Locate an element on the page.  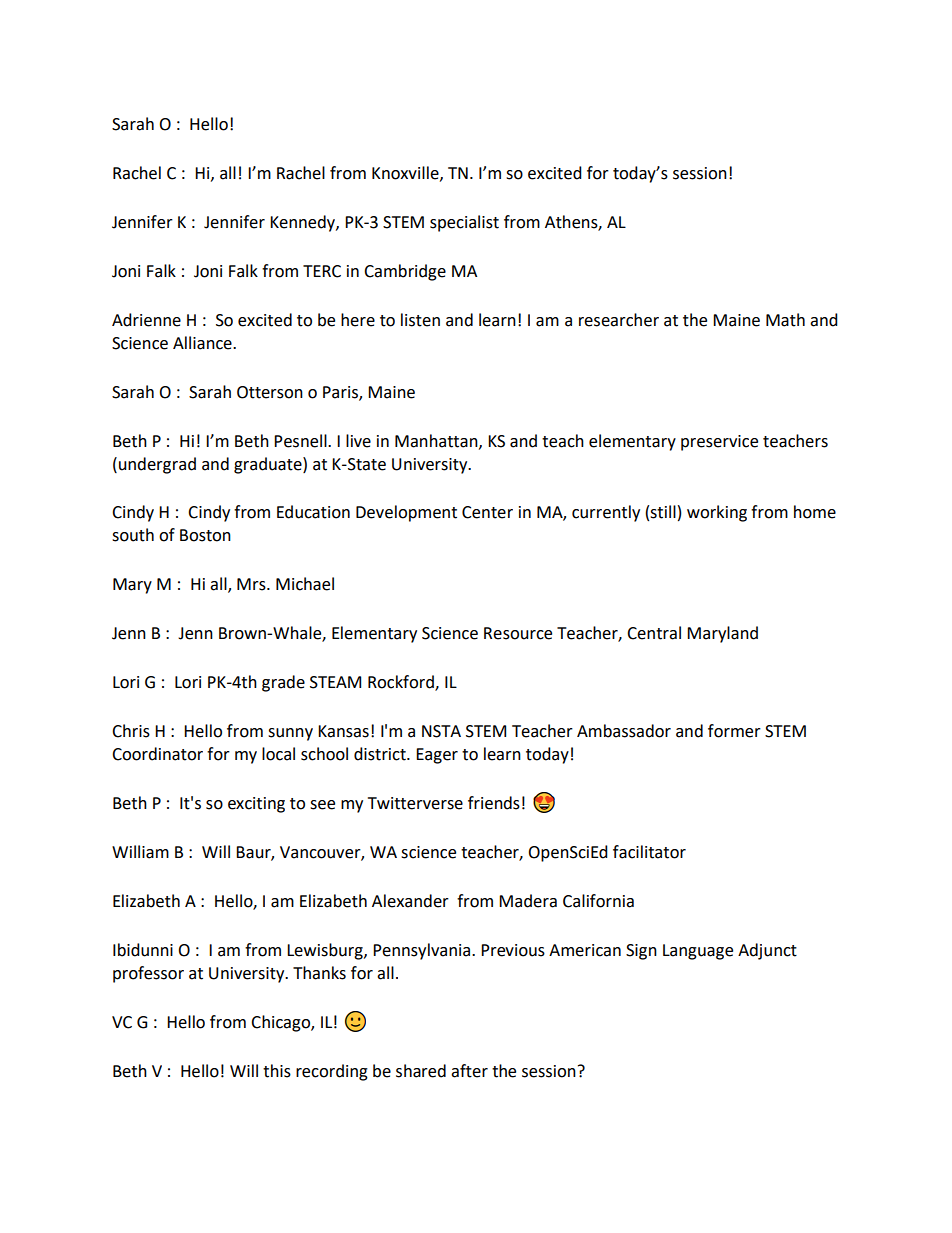
undergrad is located at coordinates (157, 465).
